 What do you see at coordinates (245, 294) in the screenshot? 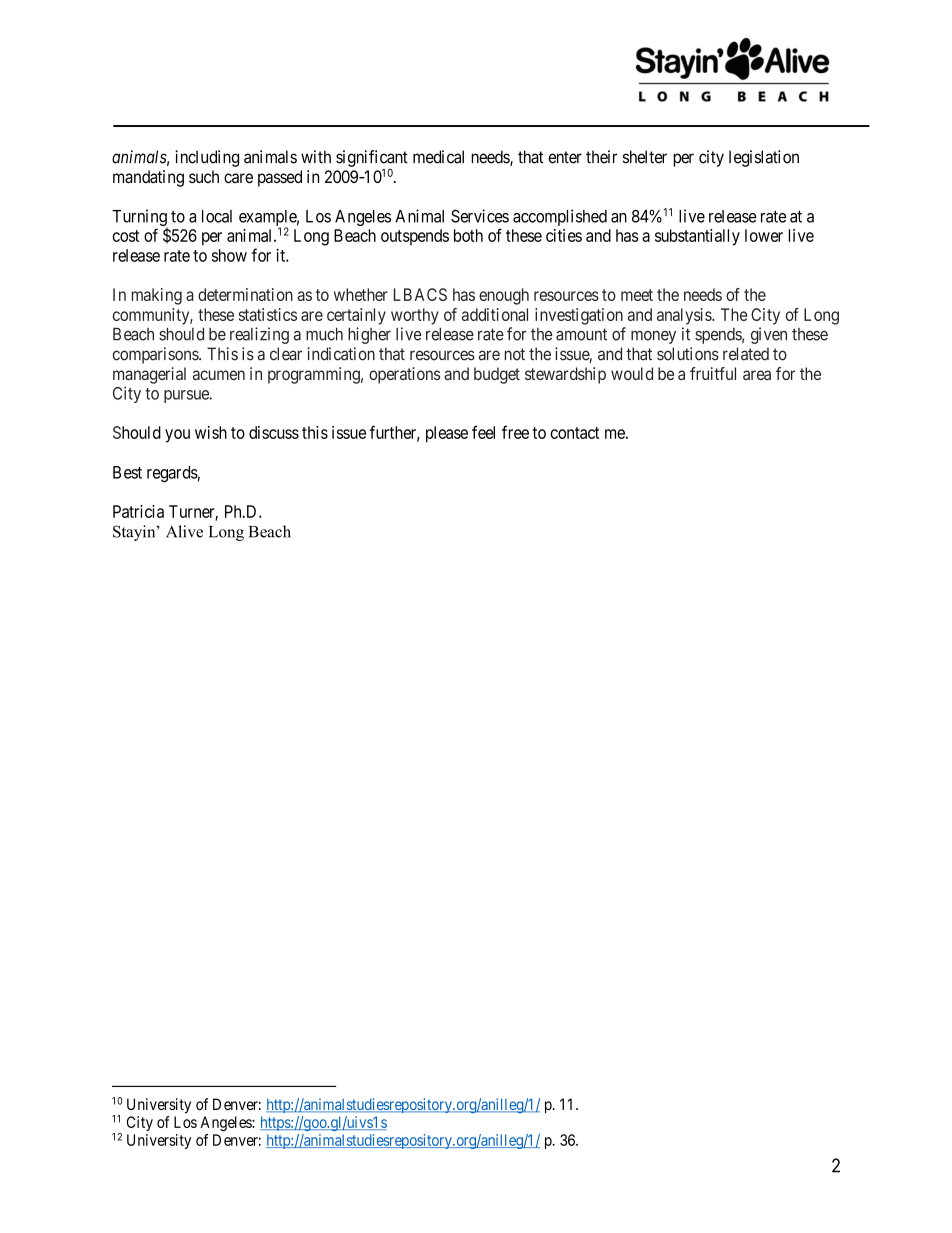
I see `determination` at bounding box center [245, 294].
